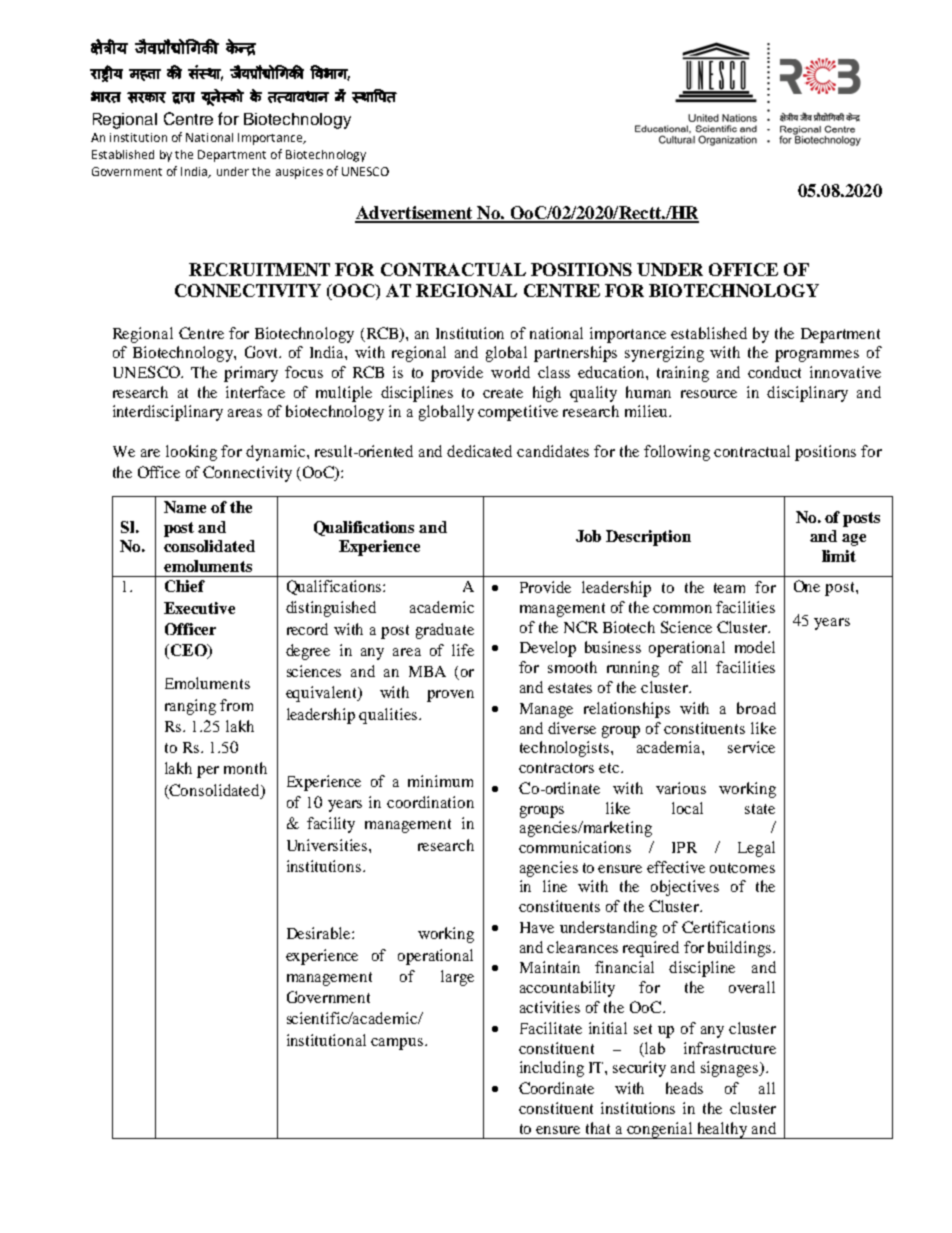 This image has height=1233, width=952. What do you see at coordinates (398, 1044) in the image?
I see `campus` at bounding box center [398, 1044].
